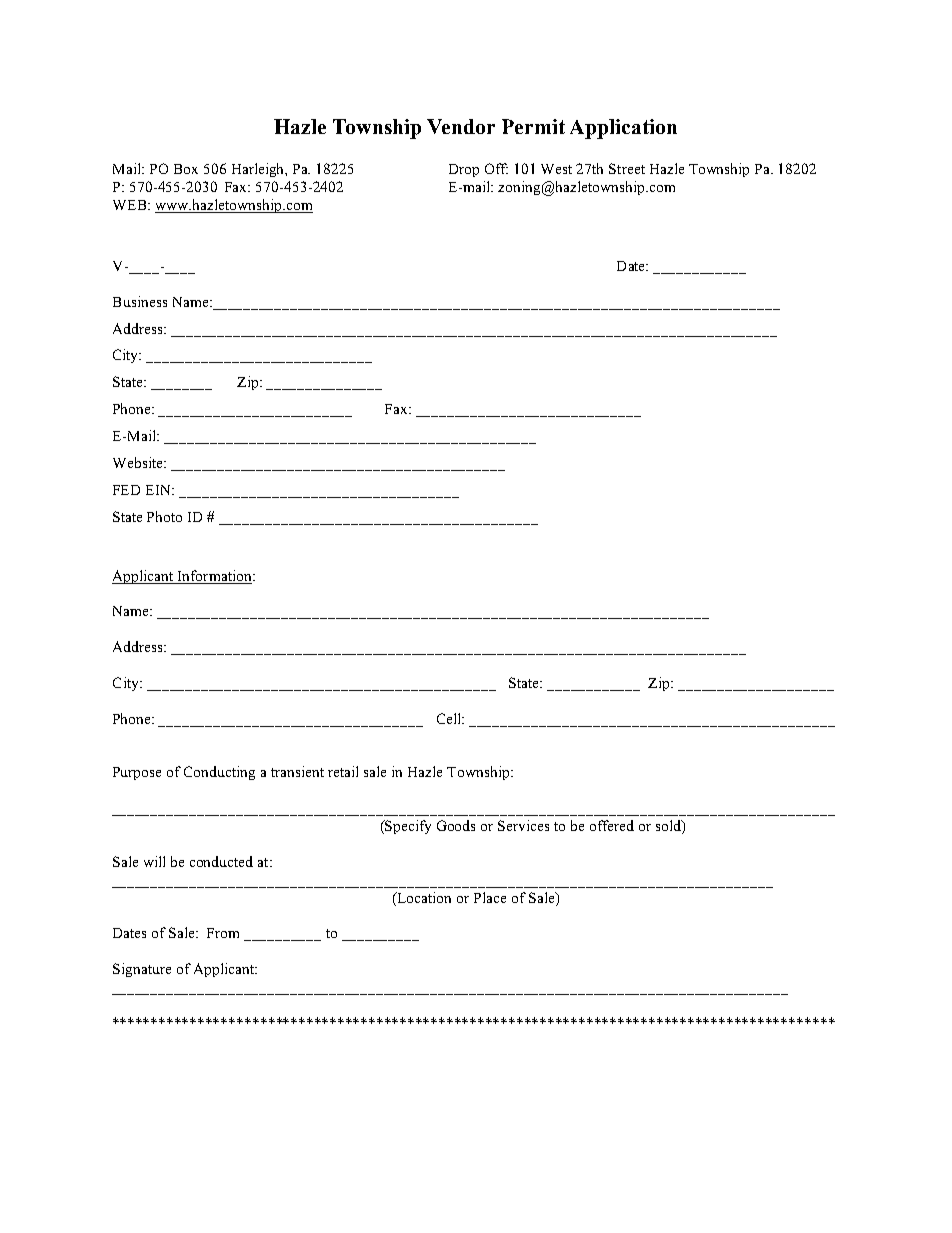 The height and width of the page is (1233, 952). I want to click on Drop, so click(464, 170).
